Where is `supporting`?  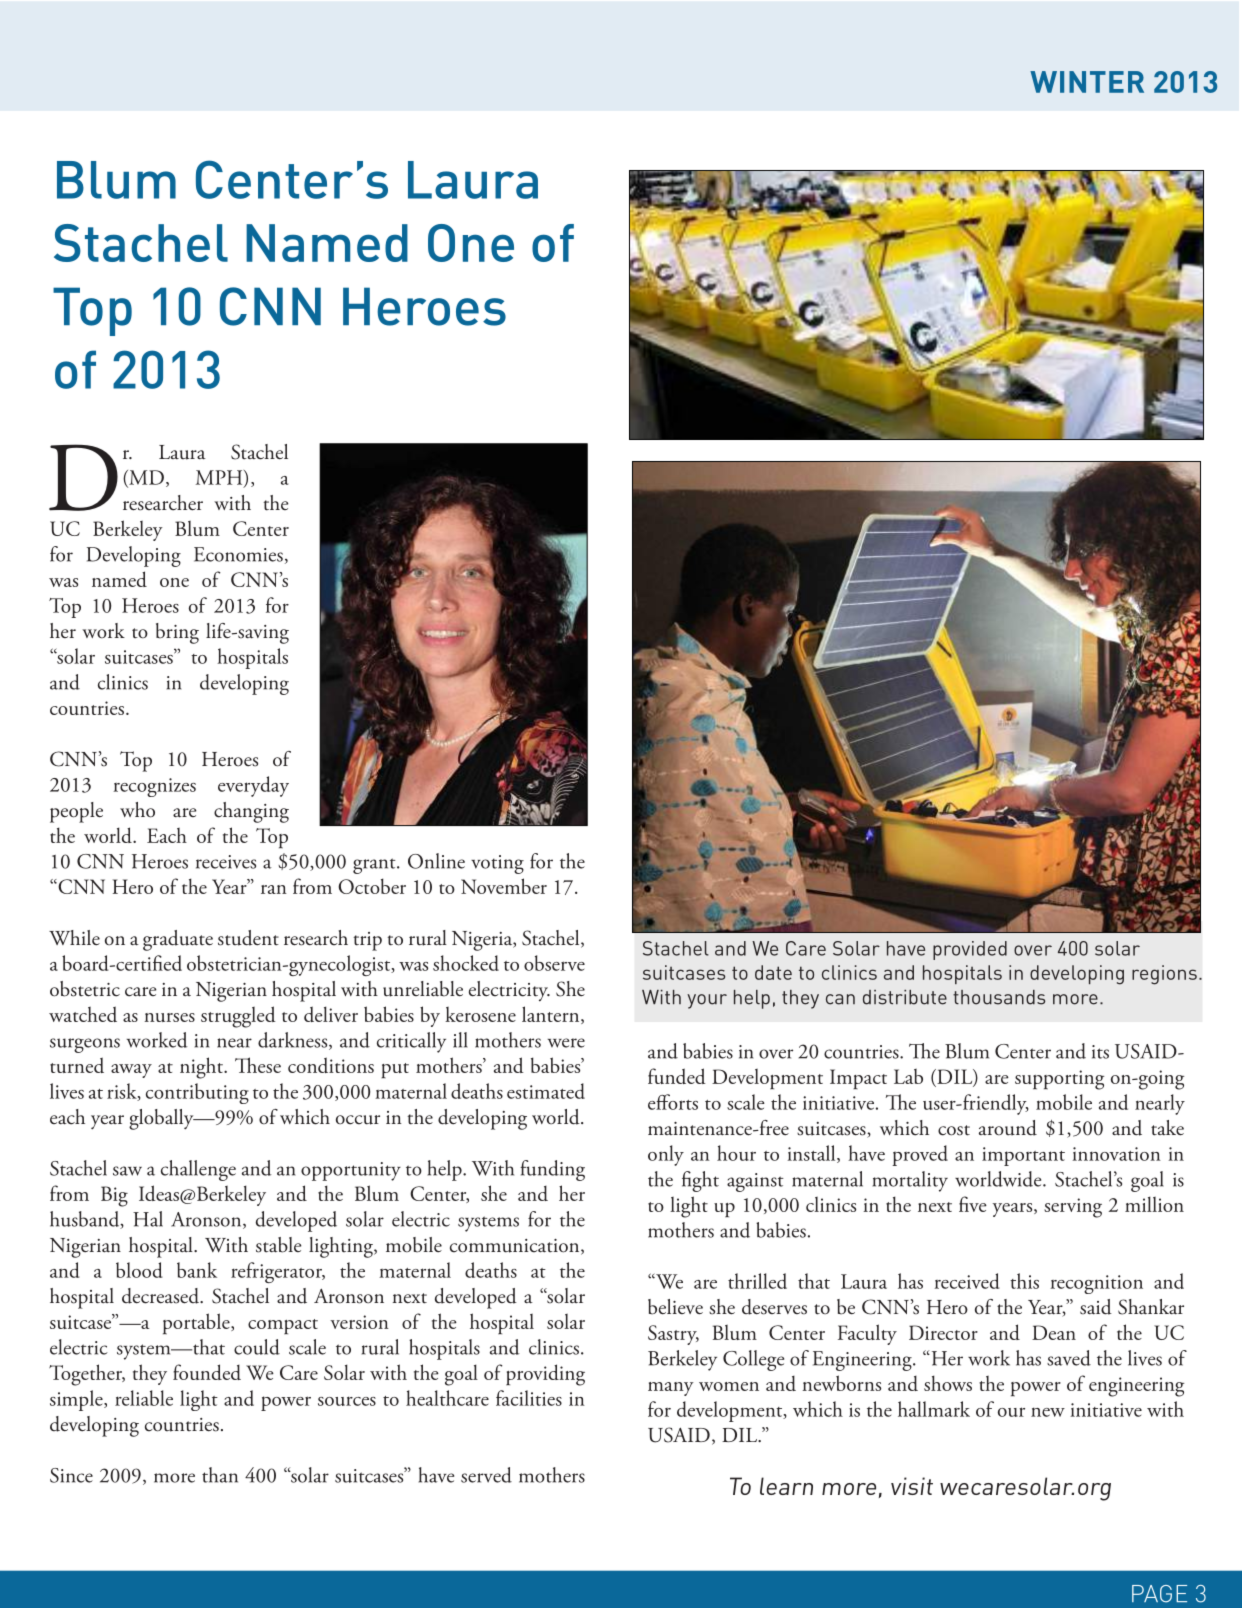 supporting is located at coordinates (1059, 1080).
